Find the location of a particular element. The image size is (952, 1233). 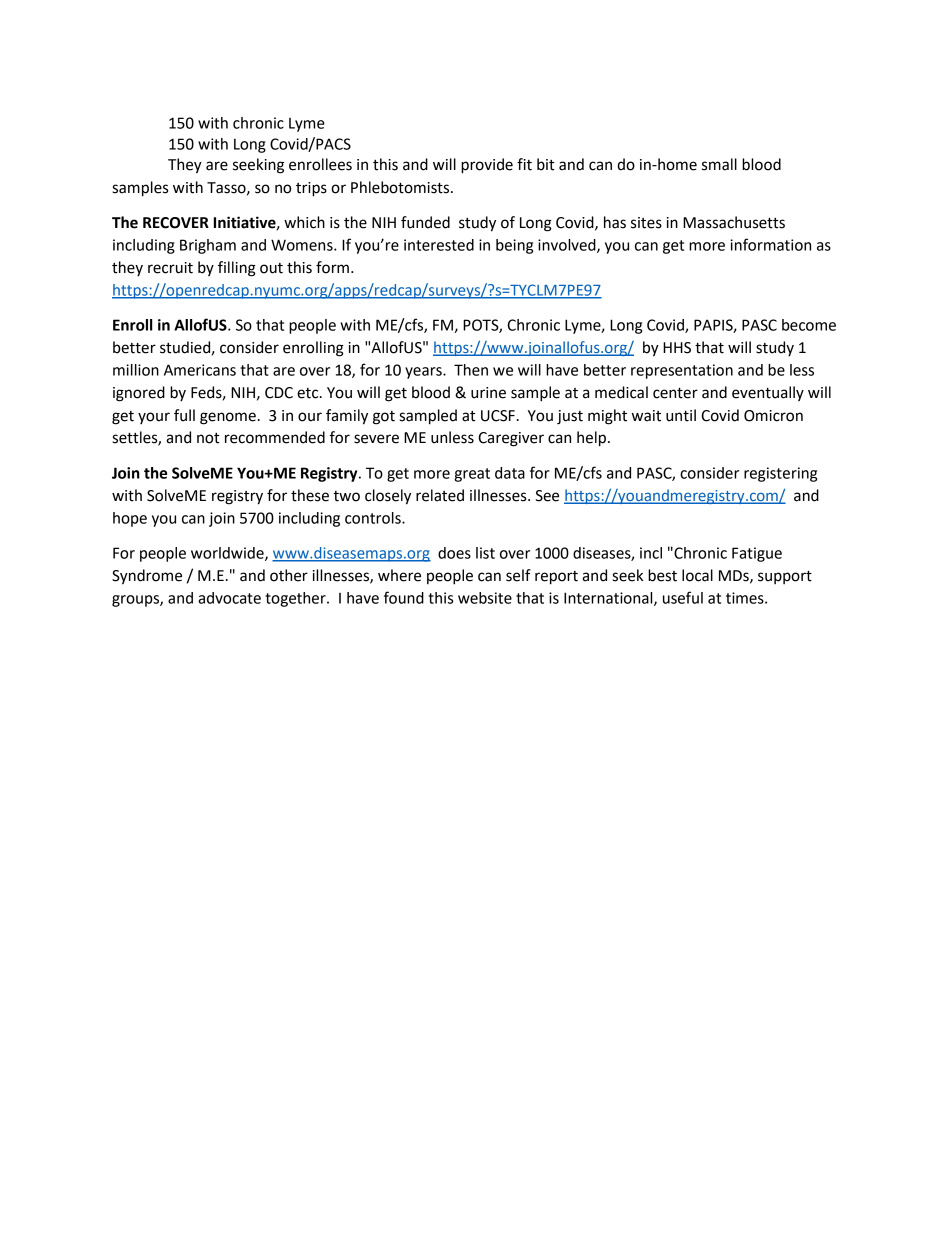

Then is located at coordinates (471, 370).
